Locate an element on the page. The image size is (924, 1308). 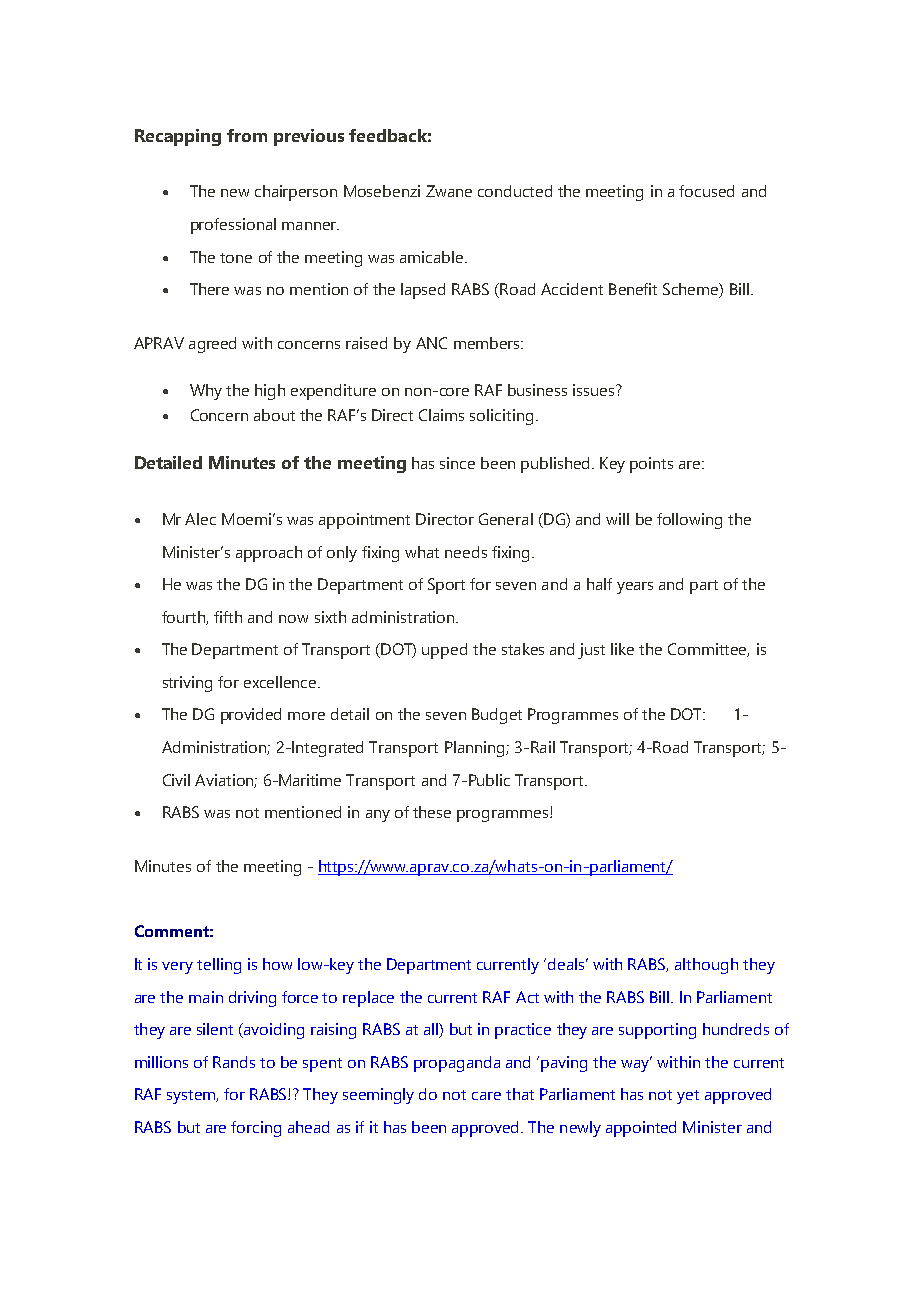
system is located at coordinates (192, 1097).
